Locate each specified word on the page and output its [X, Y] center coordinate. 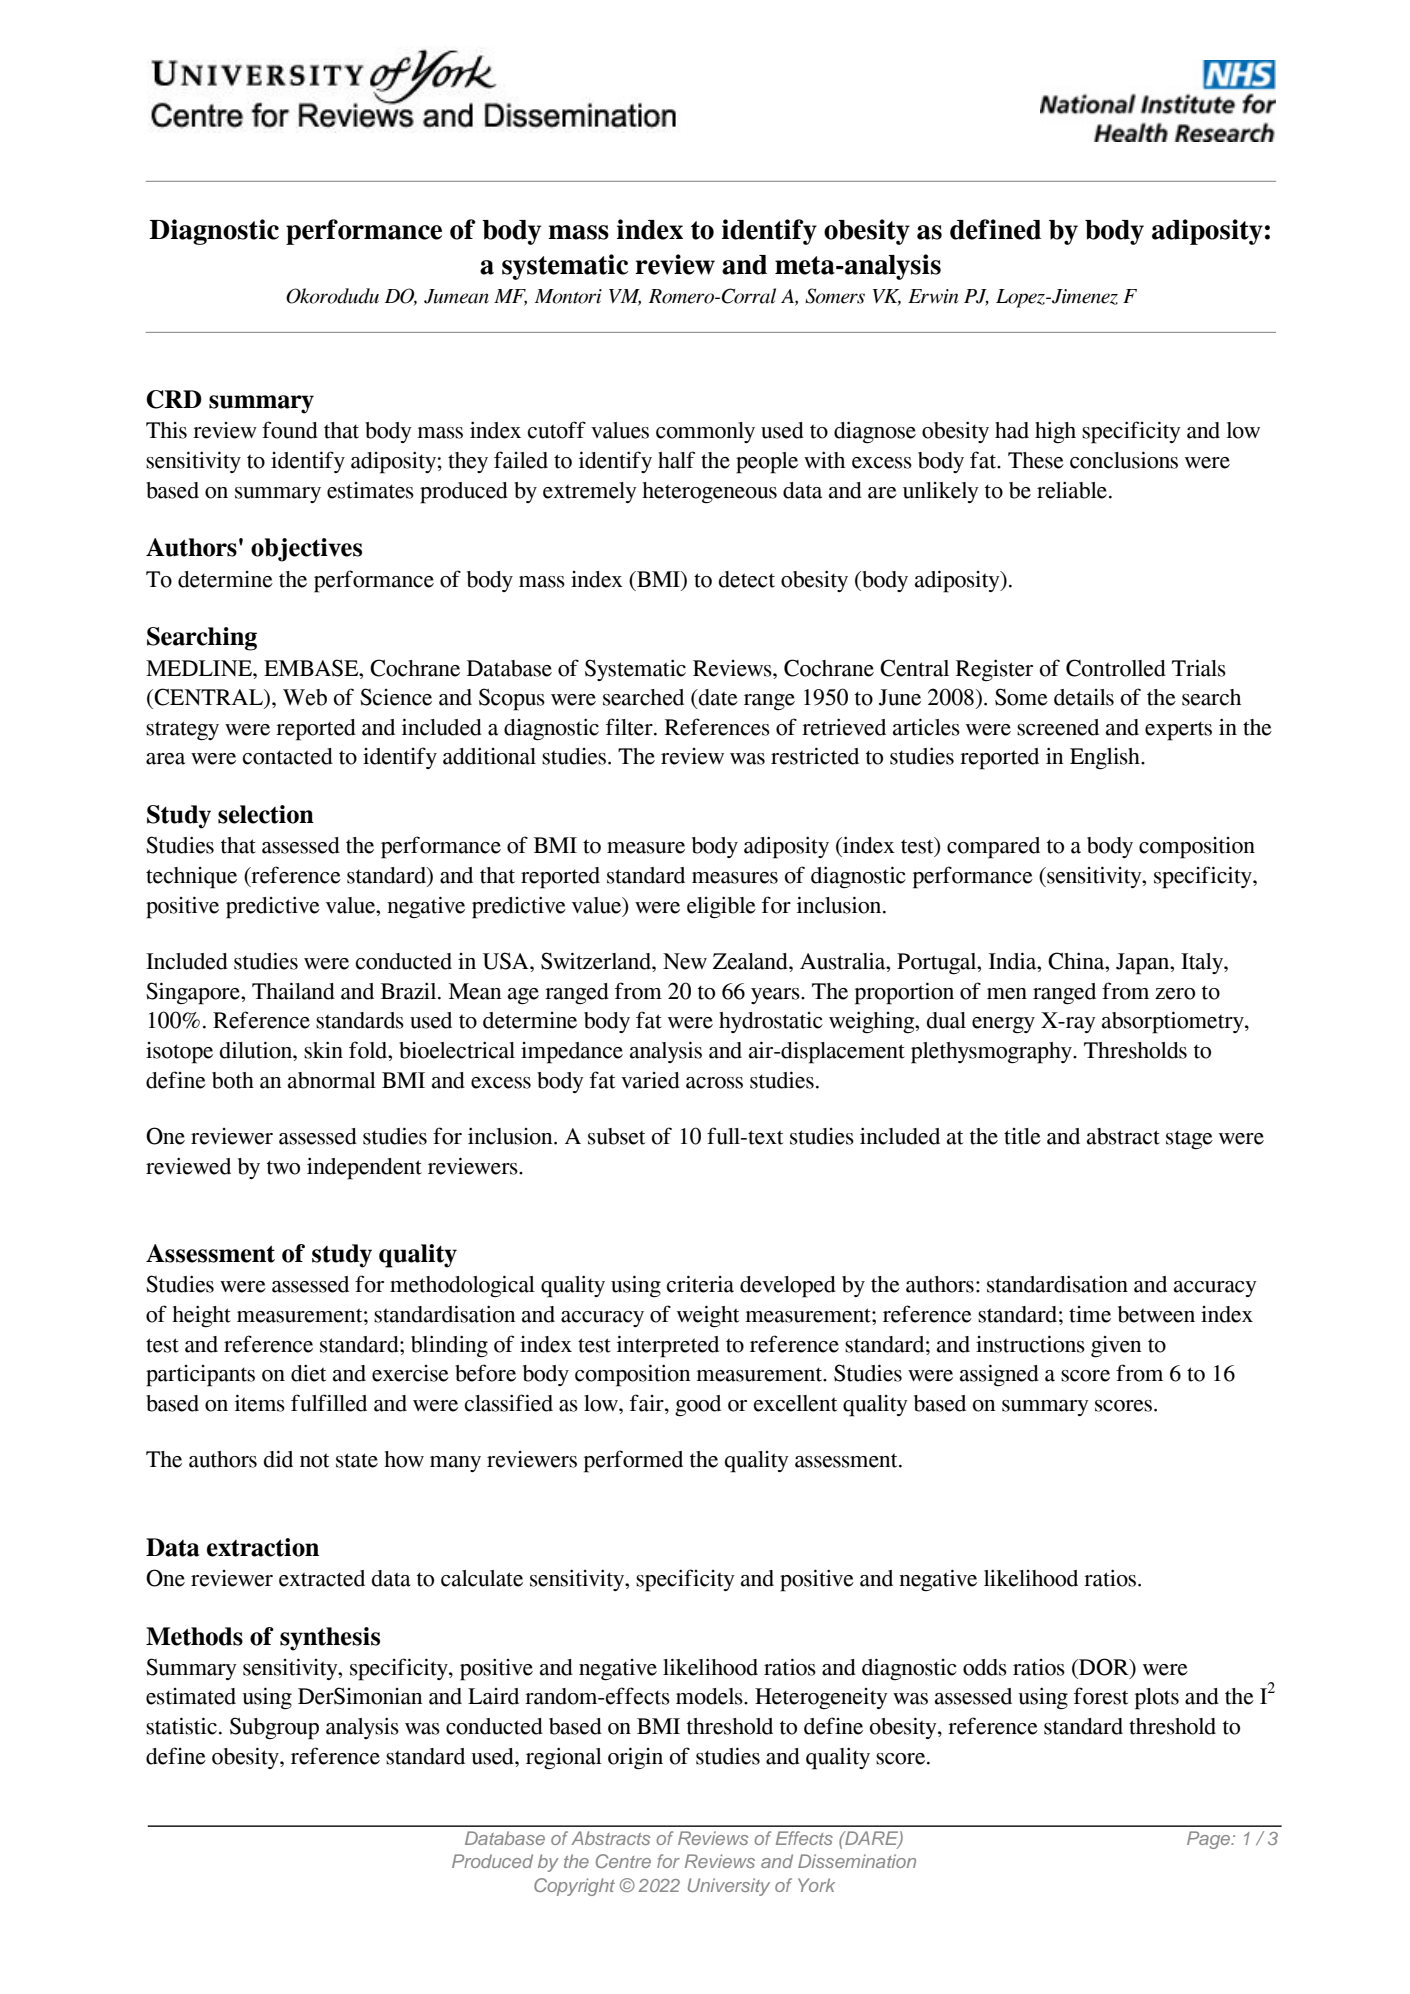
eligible [721, 907]
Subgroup [274, 1728]
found [290, 430]
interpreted [668, 1346]
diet [308, 1373]
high [1055, 432]
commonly [705, 432]
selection [266, 814]
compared [993, 848]
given [1116, 1347]
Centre [623, 1861]
